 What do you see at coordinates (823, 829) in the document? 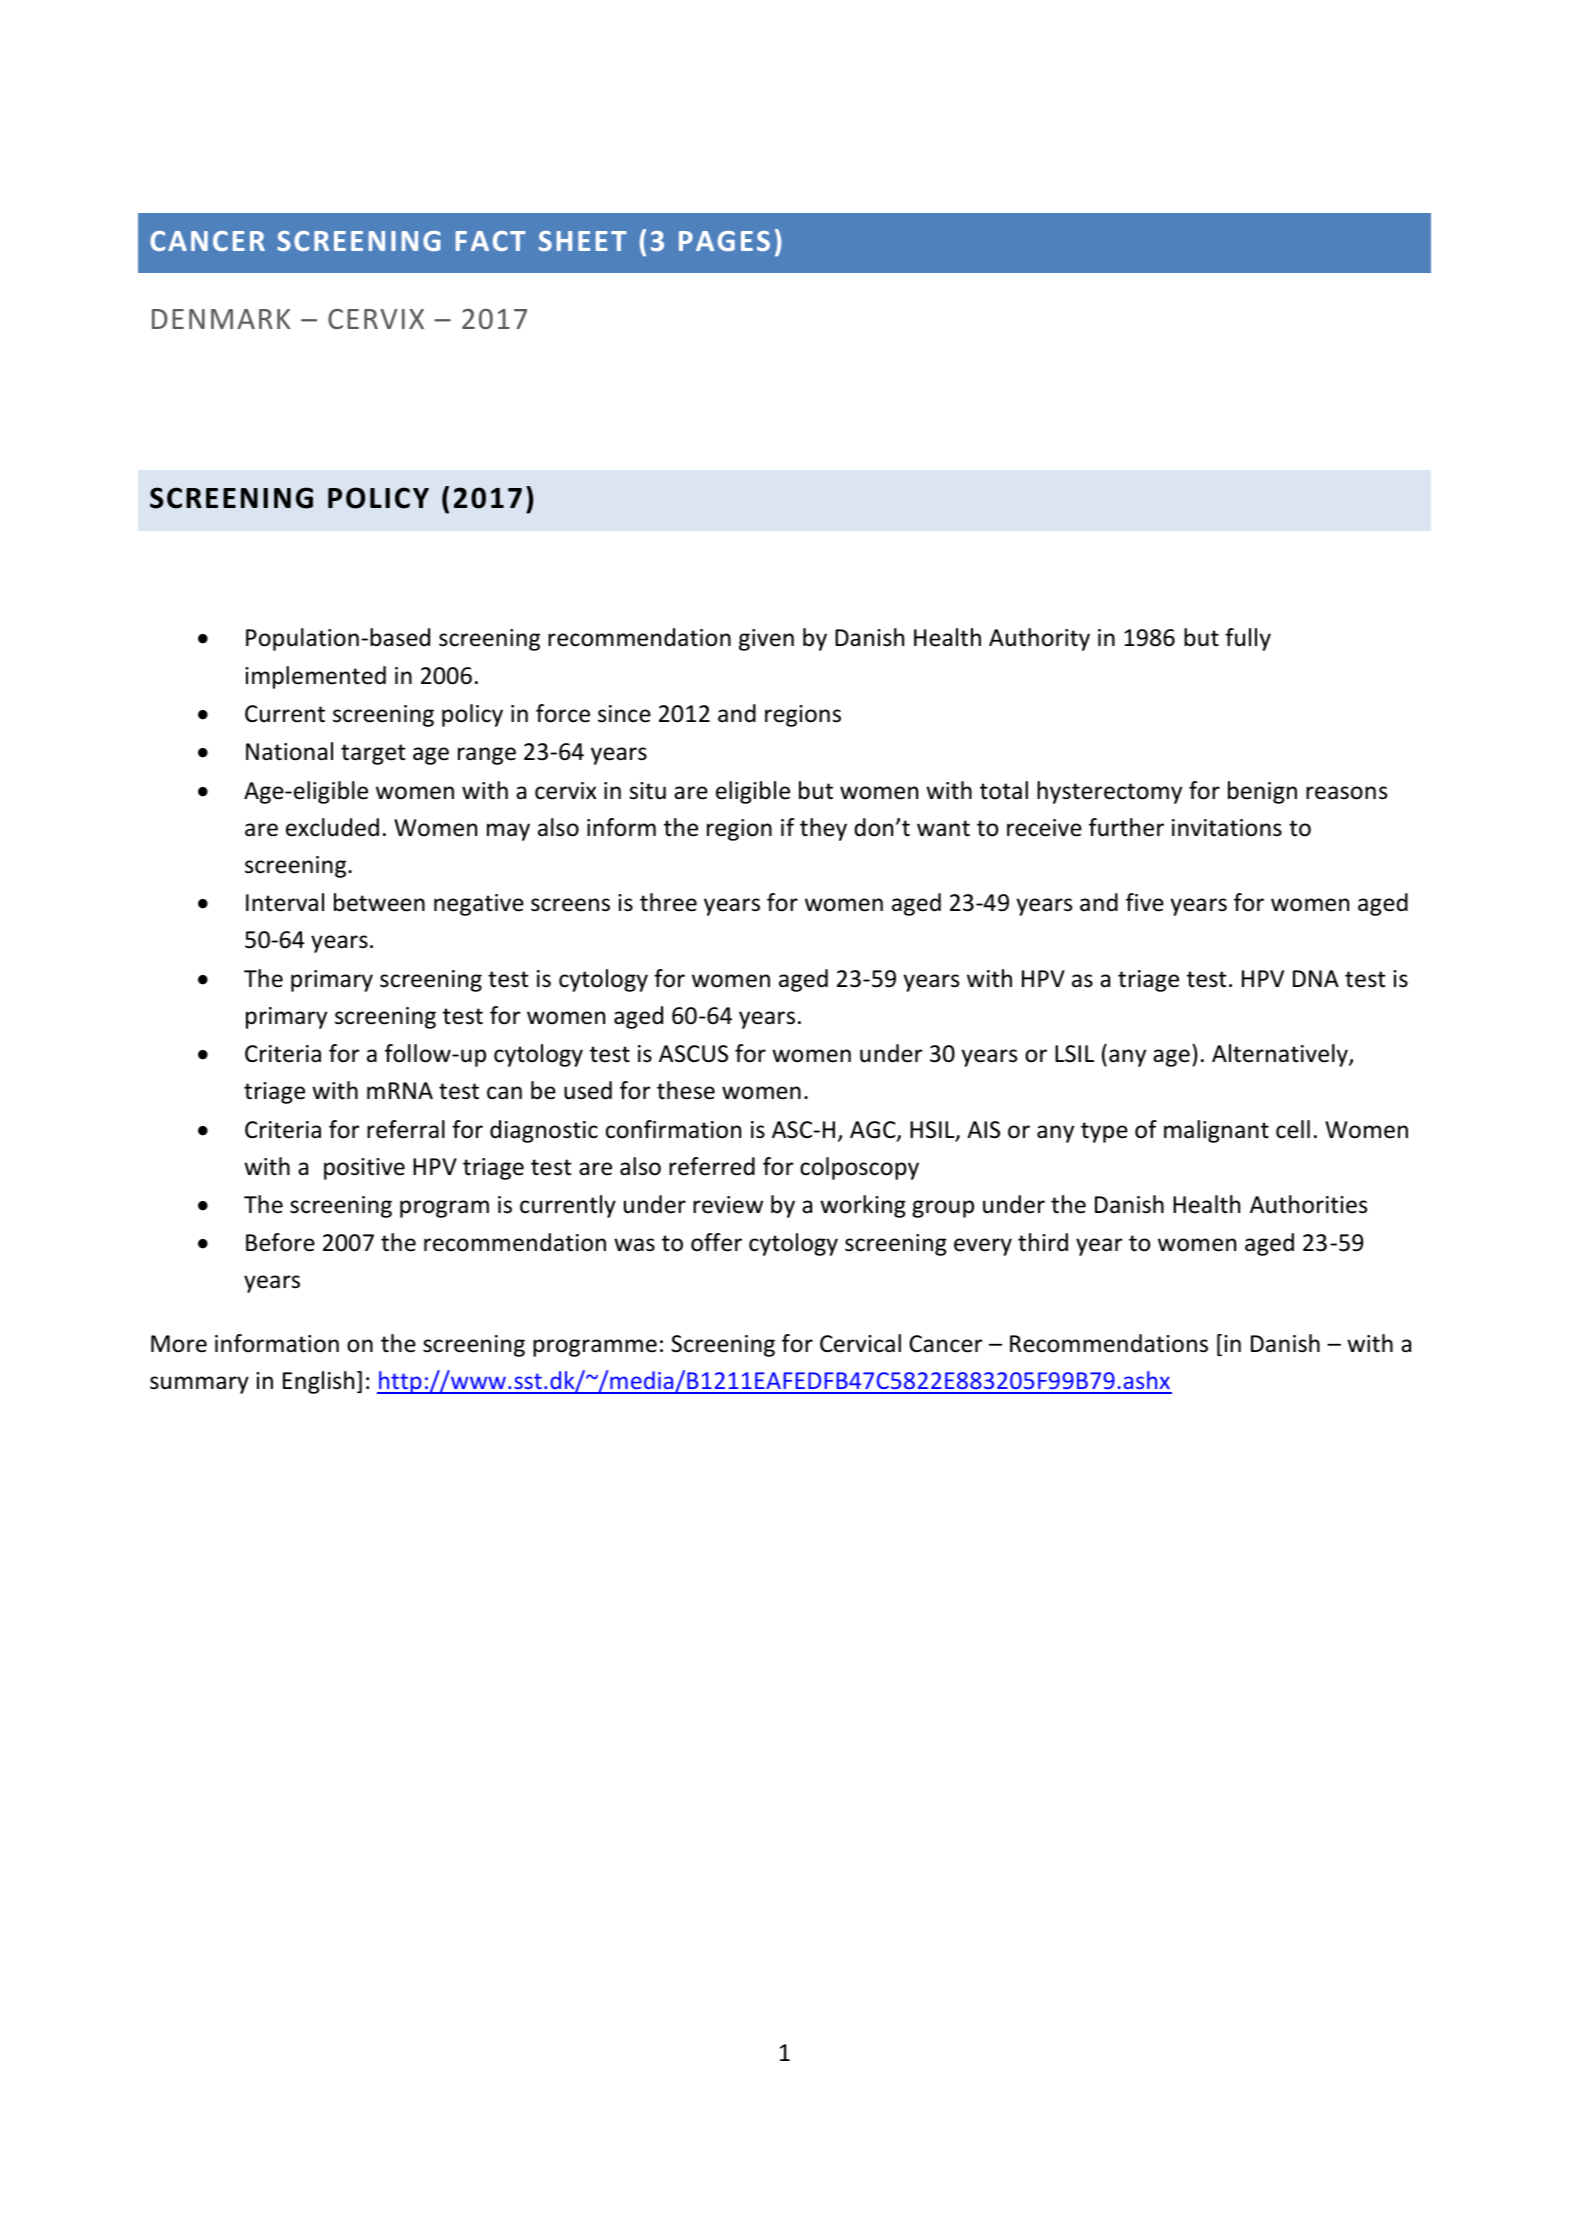
I see `they` at bounding box center [823, 829].
